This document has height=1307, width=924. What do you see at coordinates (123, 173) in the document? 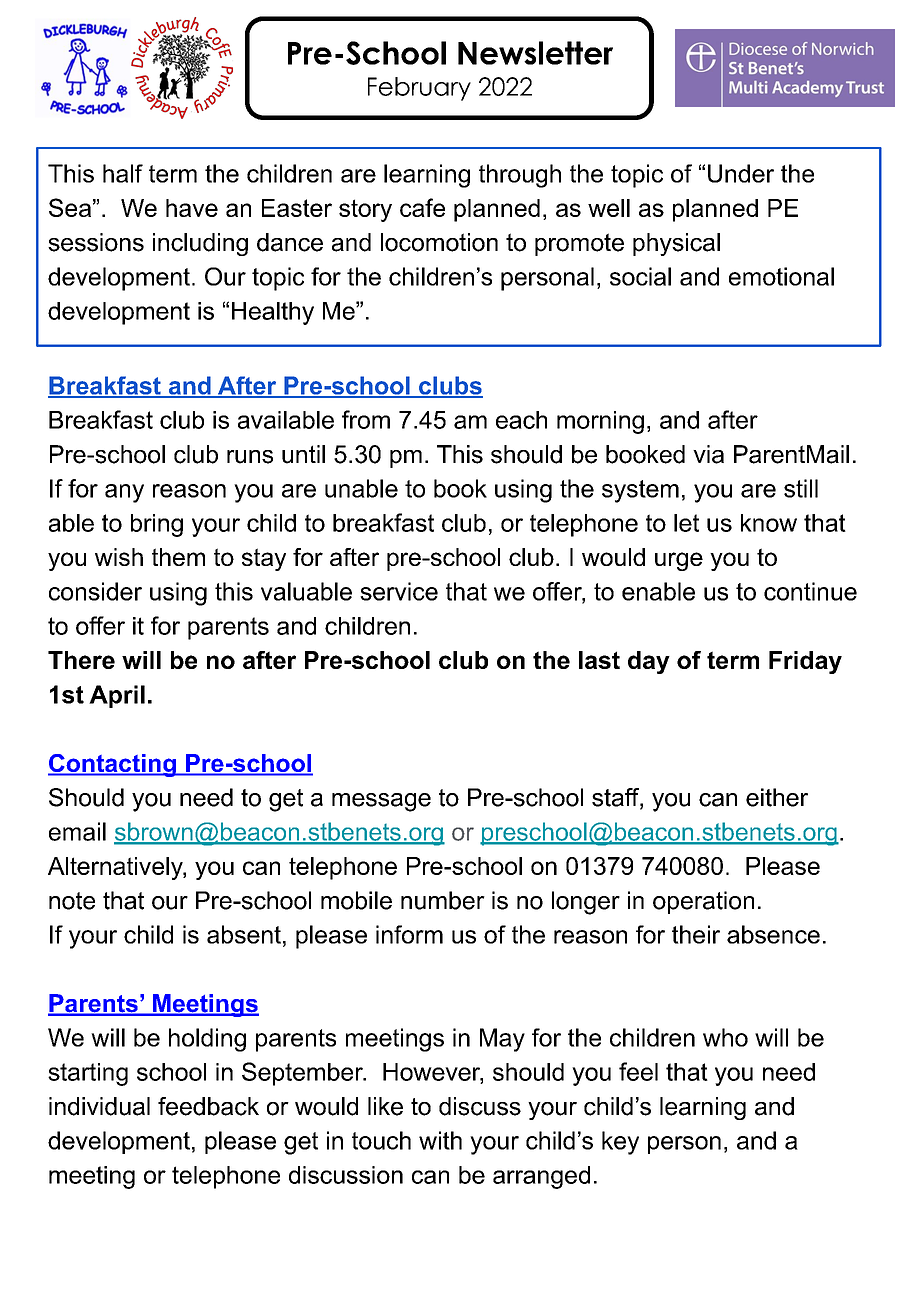
I see `half` at bounding box center [123, 173].
